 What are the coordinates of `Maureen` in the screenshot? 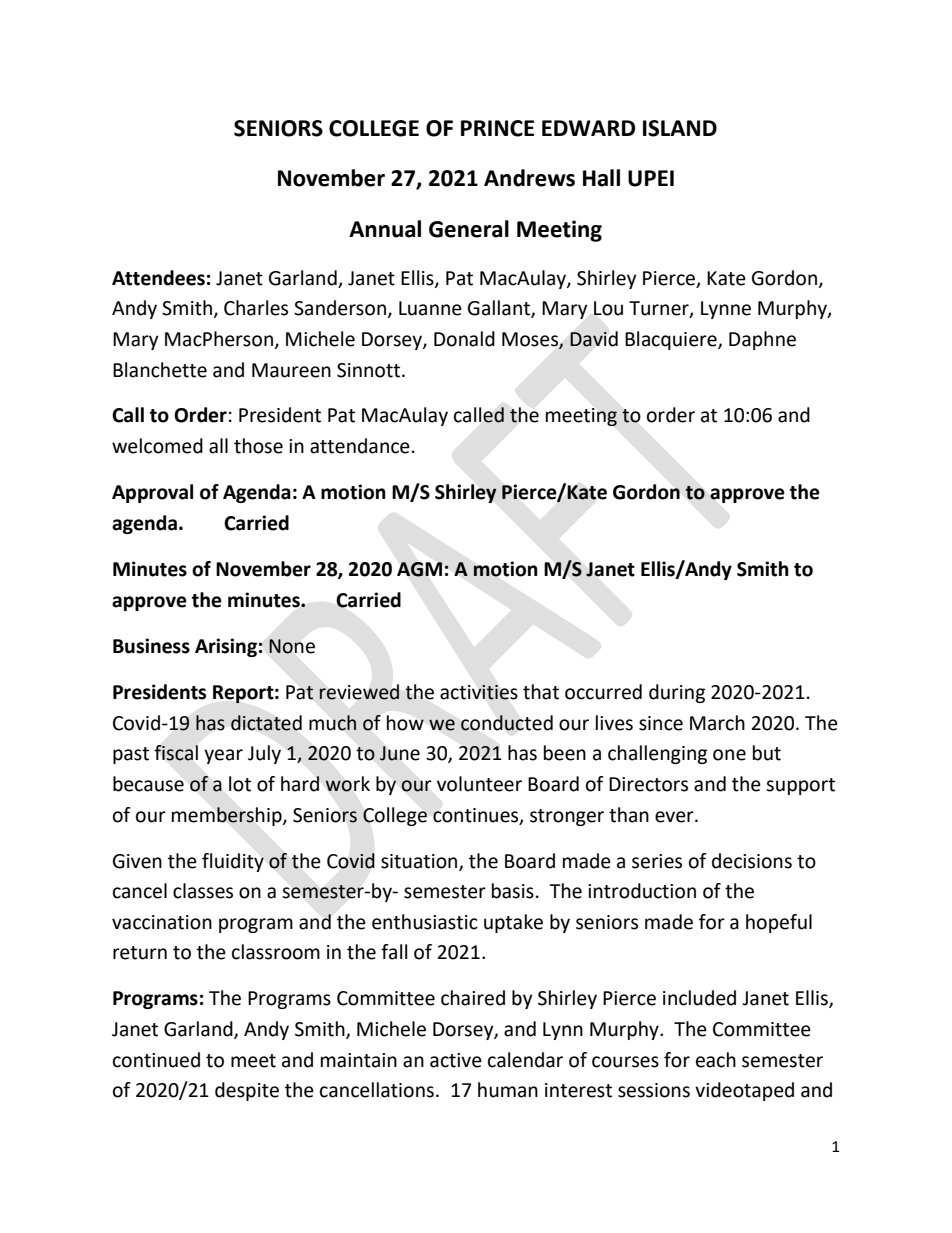 It's located at (291, 370).
